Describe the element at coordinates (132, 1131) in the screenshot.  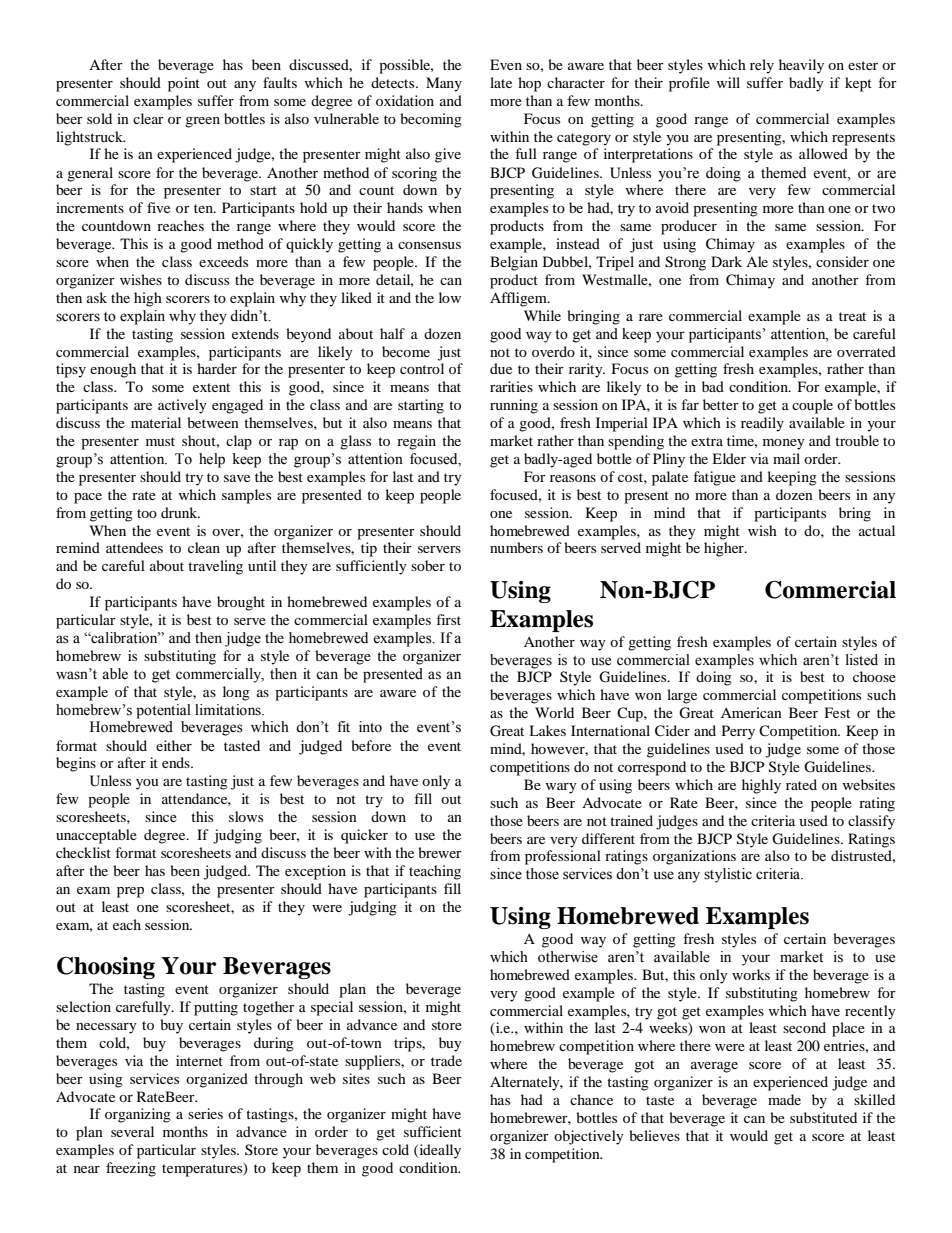
I see `several` at that location.
